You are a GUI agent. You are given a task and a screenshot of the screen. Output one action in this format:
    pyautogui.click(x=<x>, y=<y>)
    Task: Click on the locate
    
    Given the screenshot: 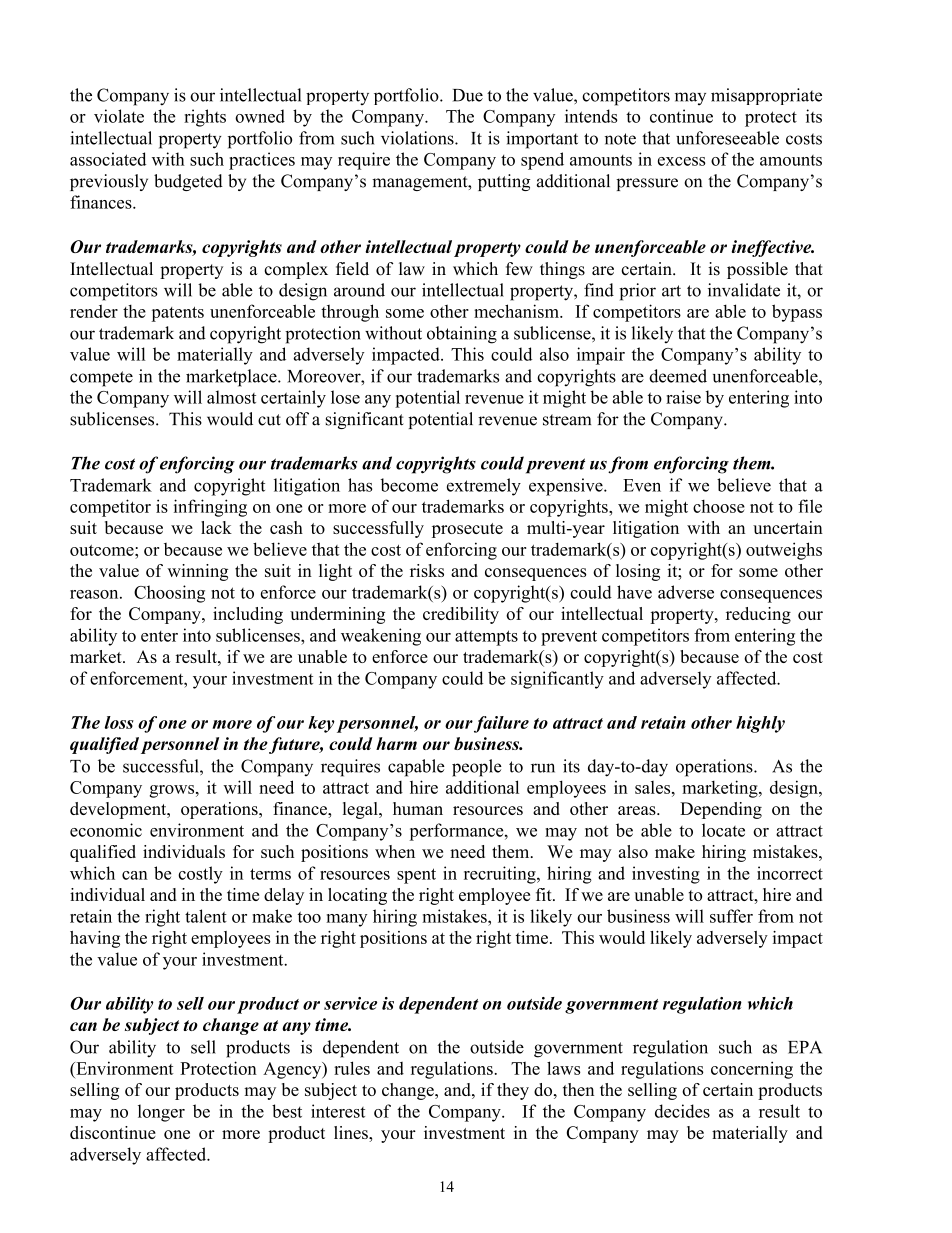 What is the action you would take?
    pyautogui.click(x=723, y=830)
